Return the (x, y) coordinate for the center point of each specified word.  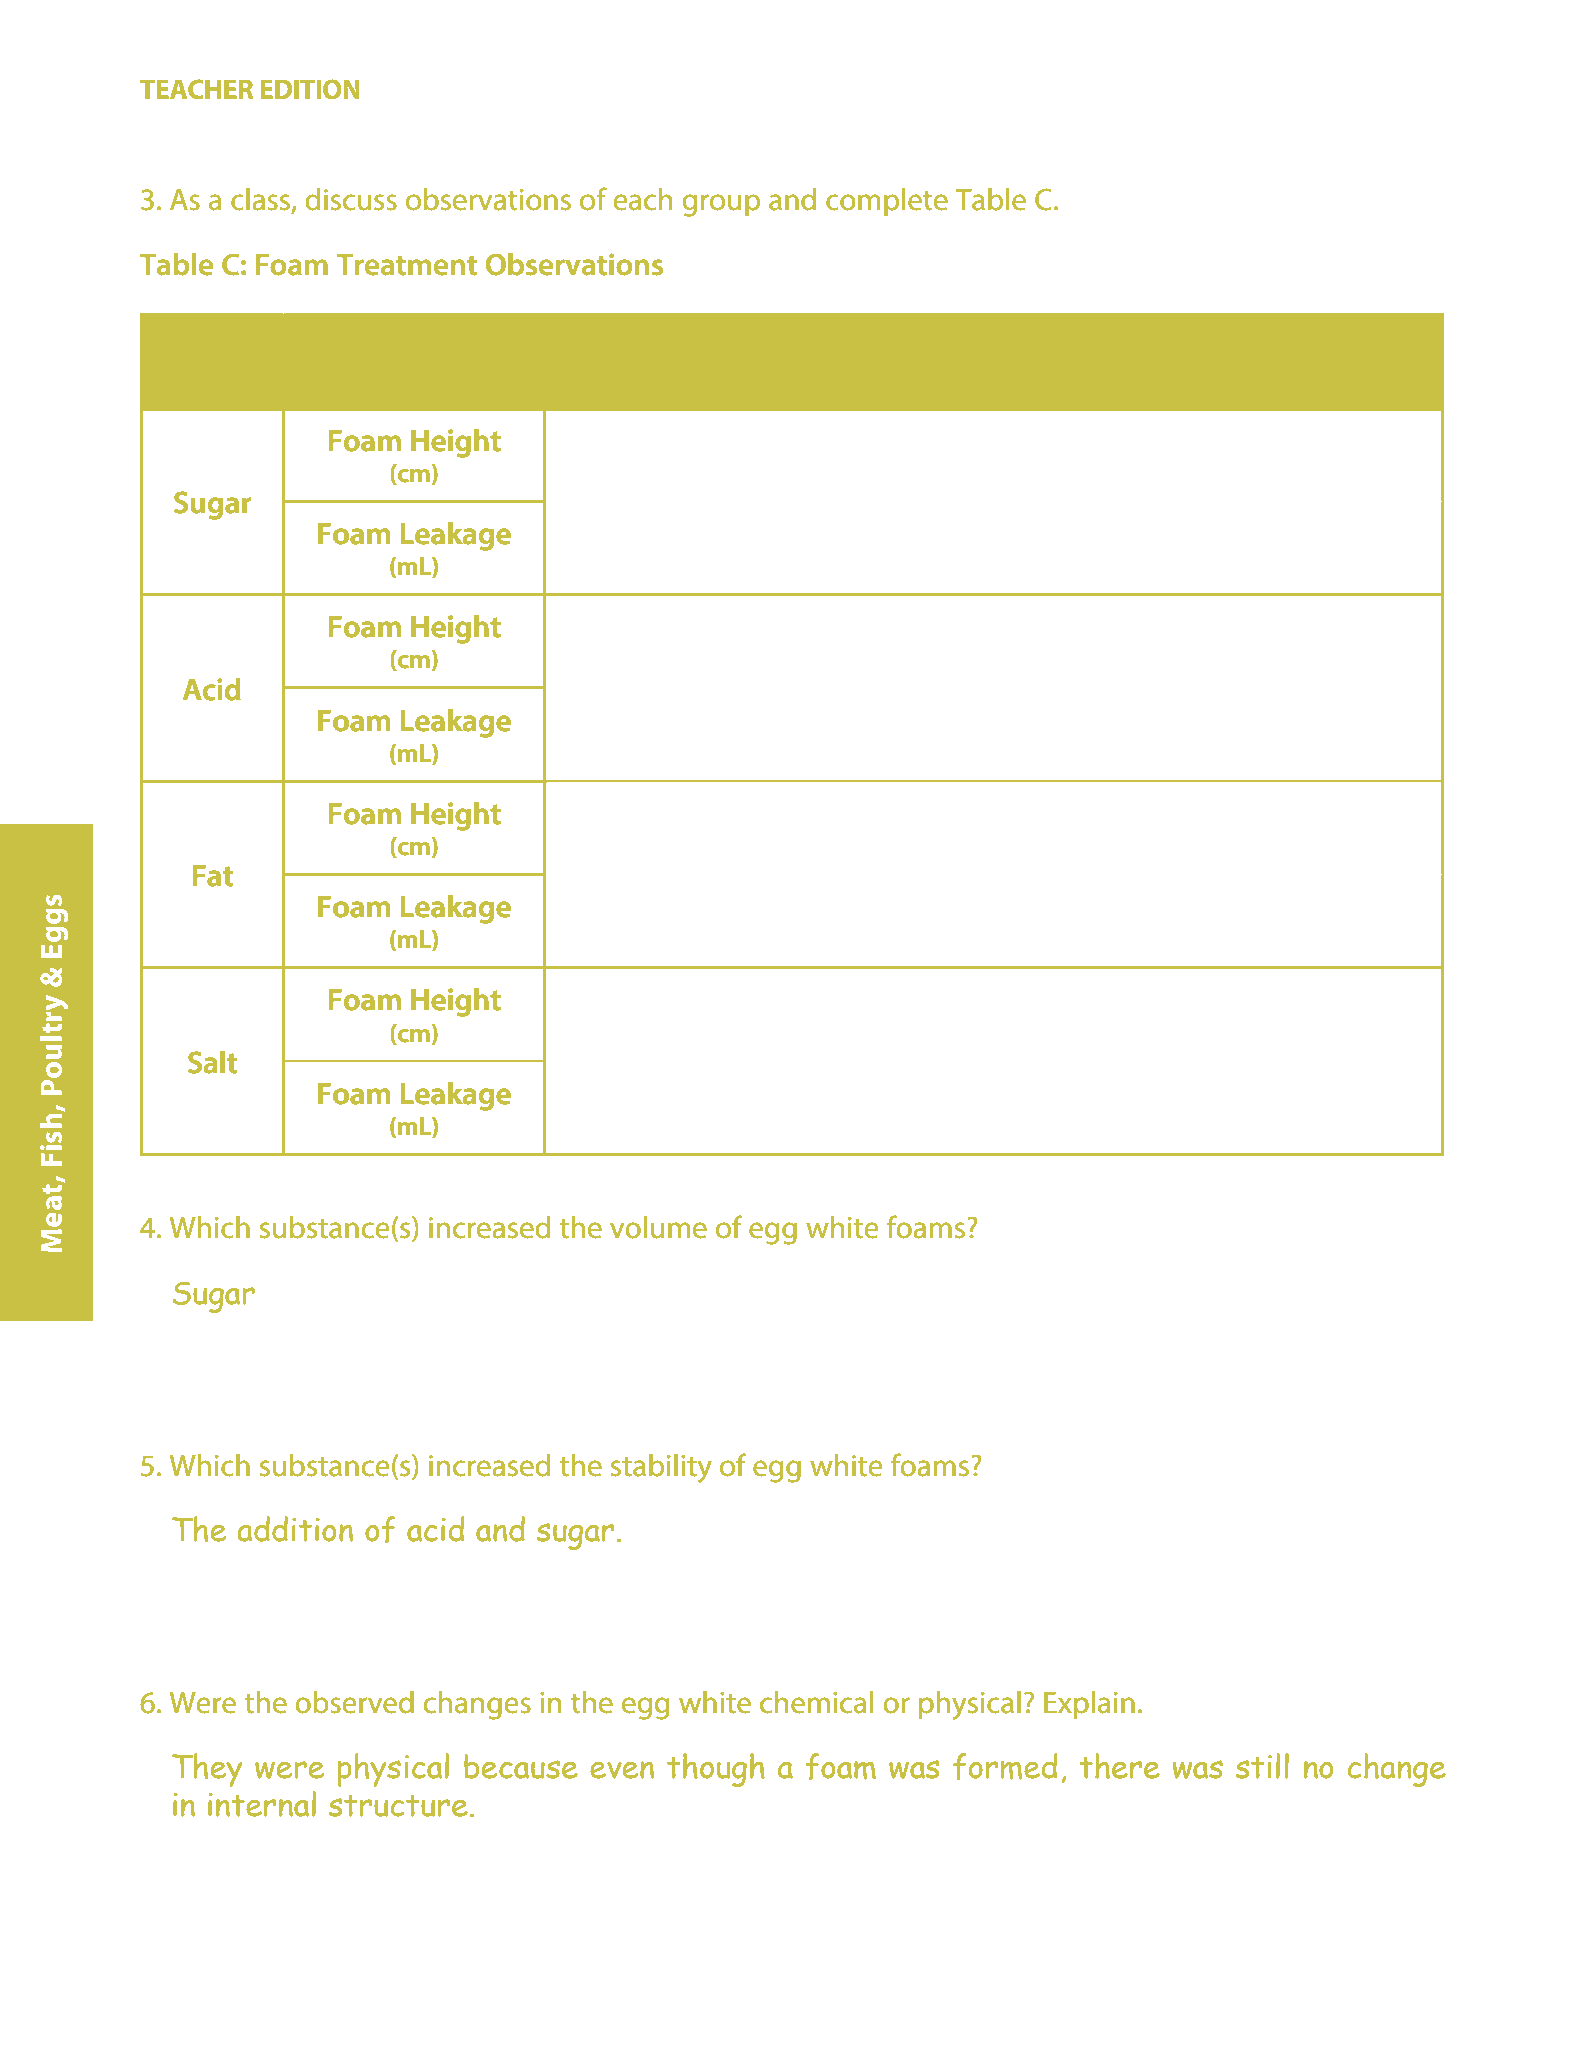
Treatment (407, 265)
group (721, 205)
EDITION (310, 89)
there (1119, 1766)
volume (658, 1227)
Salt (212, 1062)
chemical (816, 1702)
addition (295, 1529)
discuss (351, 199)
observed (354, 1702)
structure (398, 1805)
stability (661, 1468)
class (262, 200)
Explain (1089, 1705)
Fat (213, 876)
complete (887, 202)
